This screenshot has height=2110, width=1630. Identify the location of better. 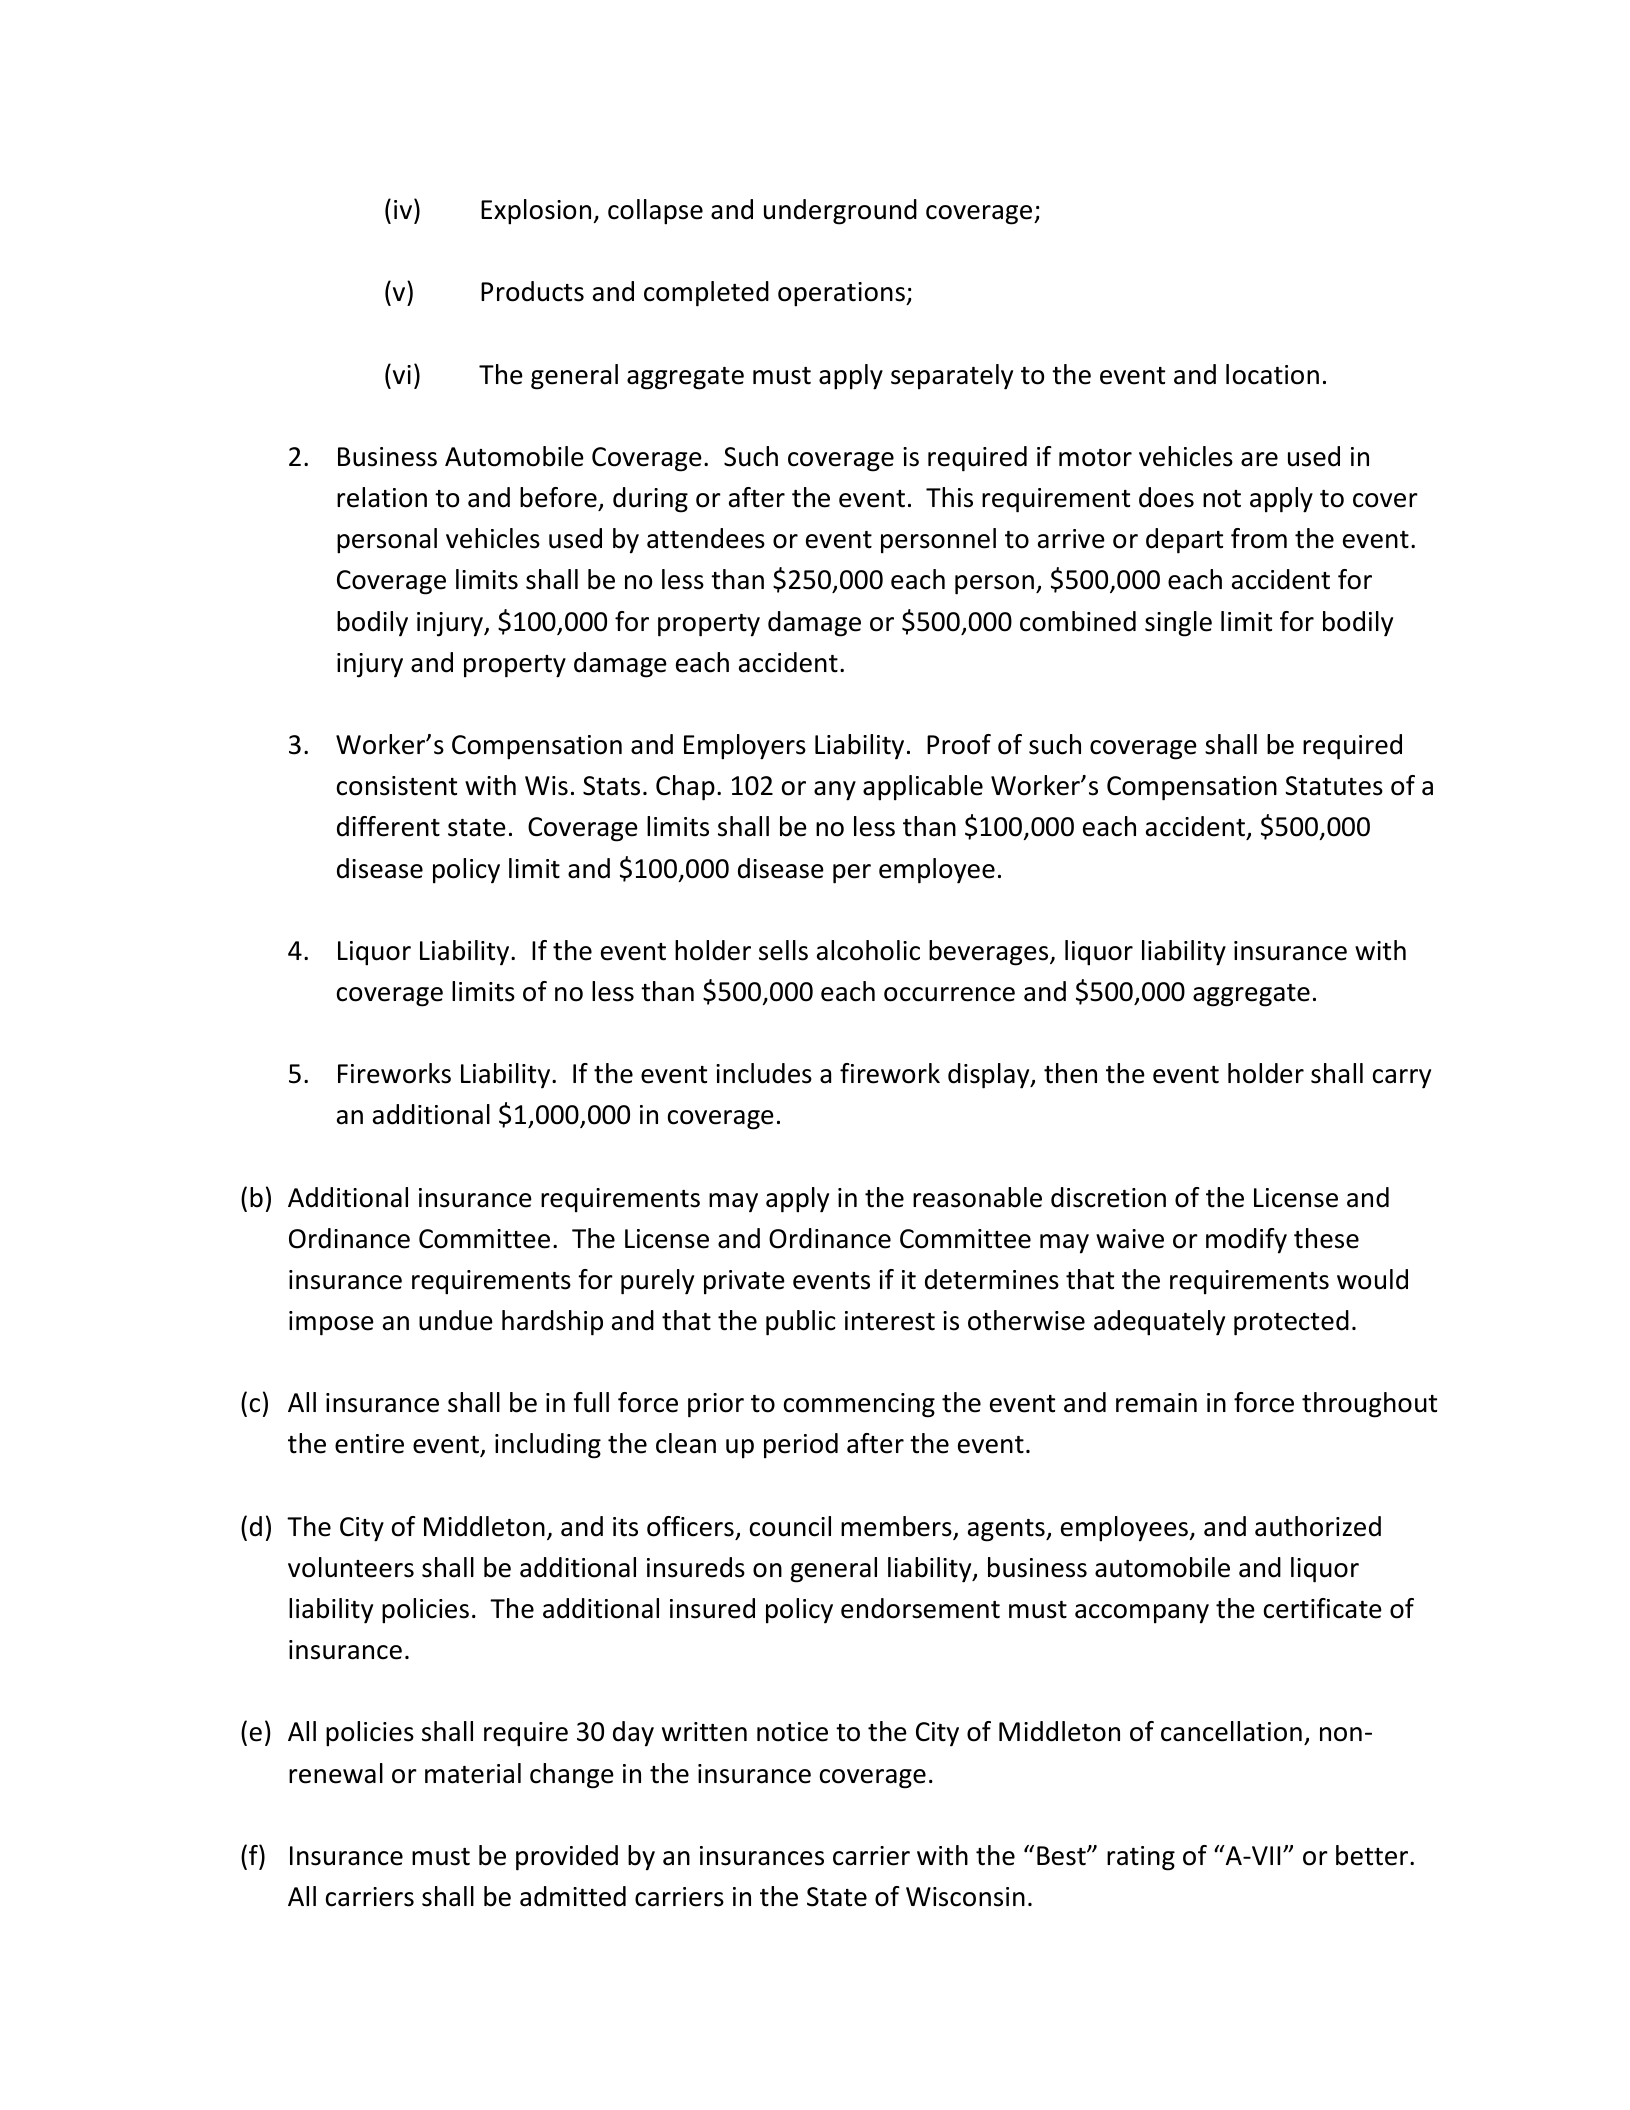
(1373, 1855).
